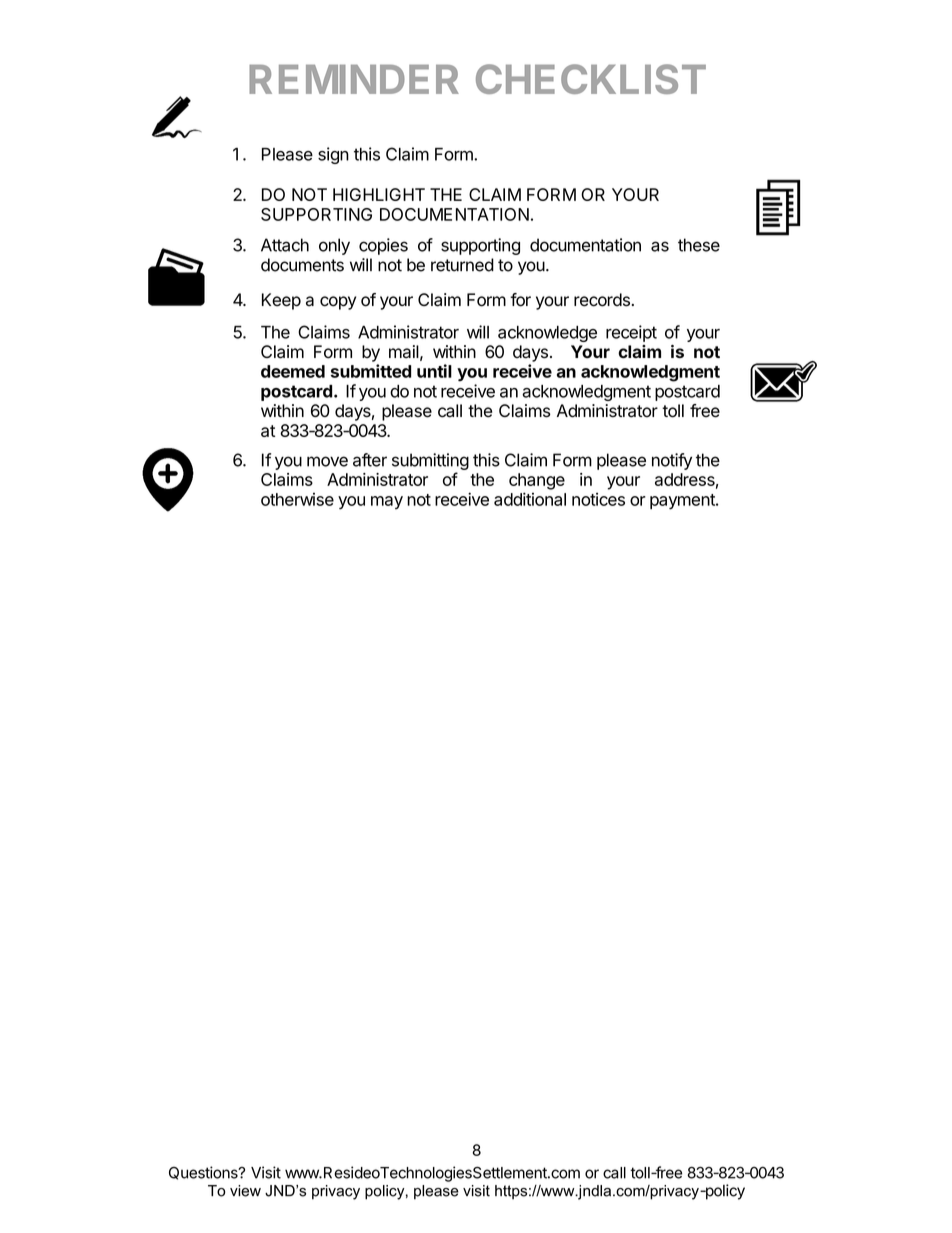 Image resolution: width=952 pixels, height=1233 pixels. I want to click on may, so click(387, 503).
